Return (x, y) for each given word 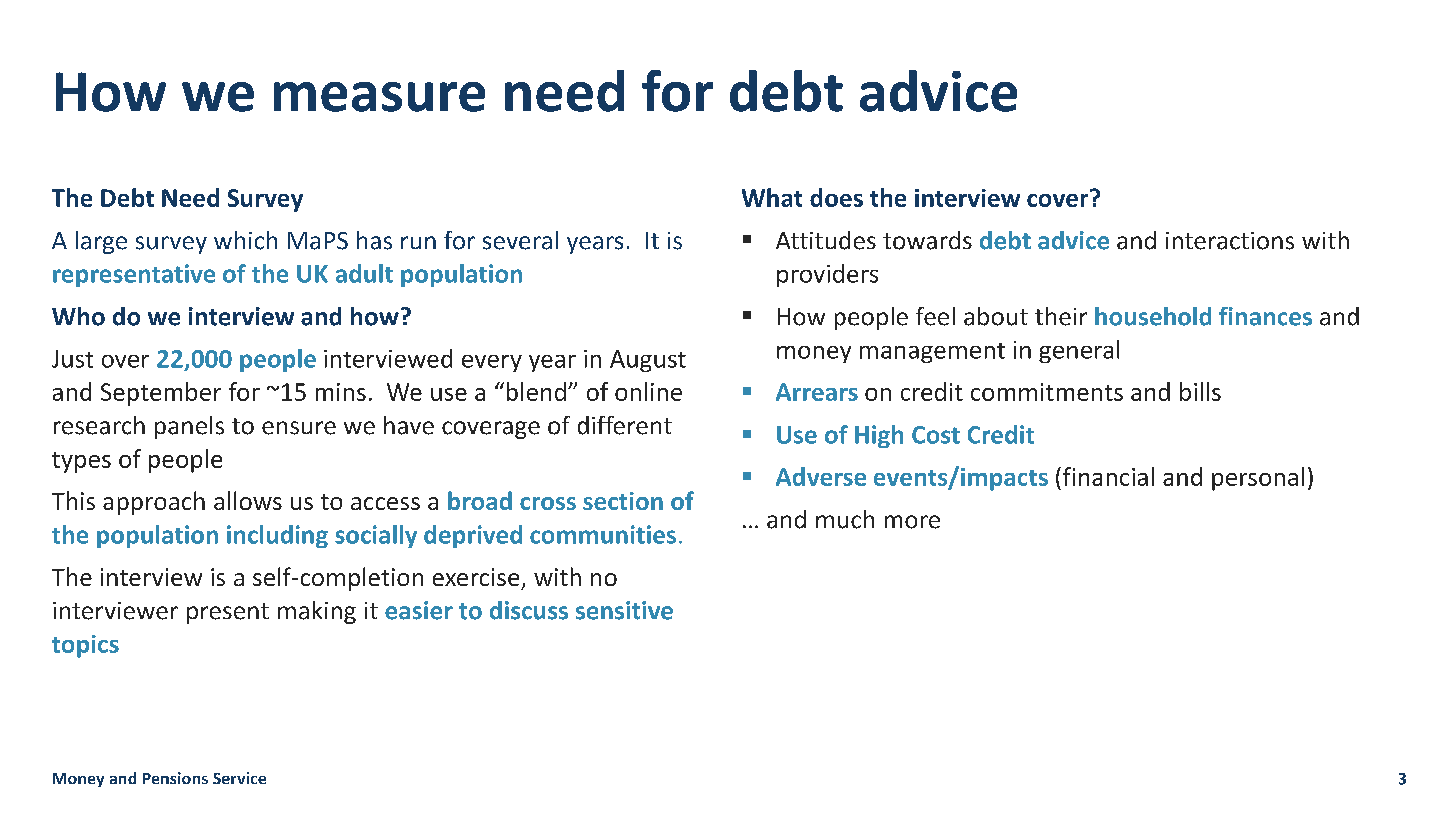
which (245, 240)
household (1153, 316)
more (912, 522)
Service (239, 778)
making (317, 612)
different (625, 425)
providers (827, 275)
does (836, 197)
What (772, 197)
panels (189, 427)
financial (1107, 476)
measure (379, 97)
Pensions (175, 778)
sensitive (624, 610)
